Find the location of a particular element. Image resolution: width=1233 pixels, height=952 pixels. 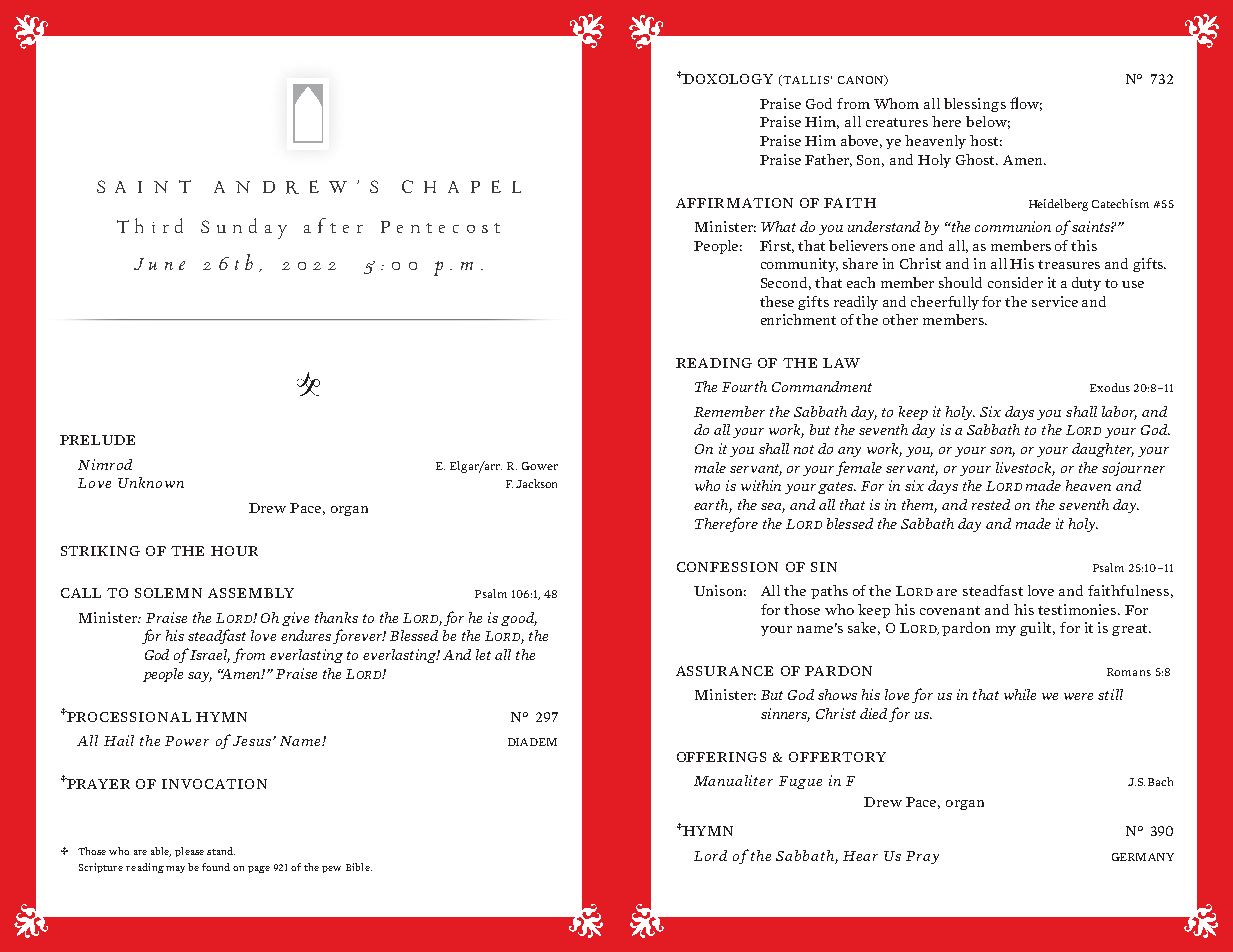

GERMANY is located at coordinates (1143, 857).
